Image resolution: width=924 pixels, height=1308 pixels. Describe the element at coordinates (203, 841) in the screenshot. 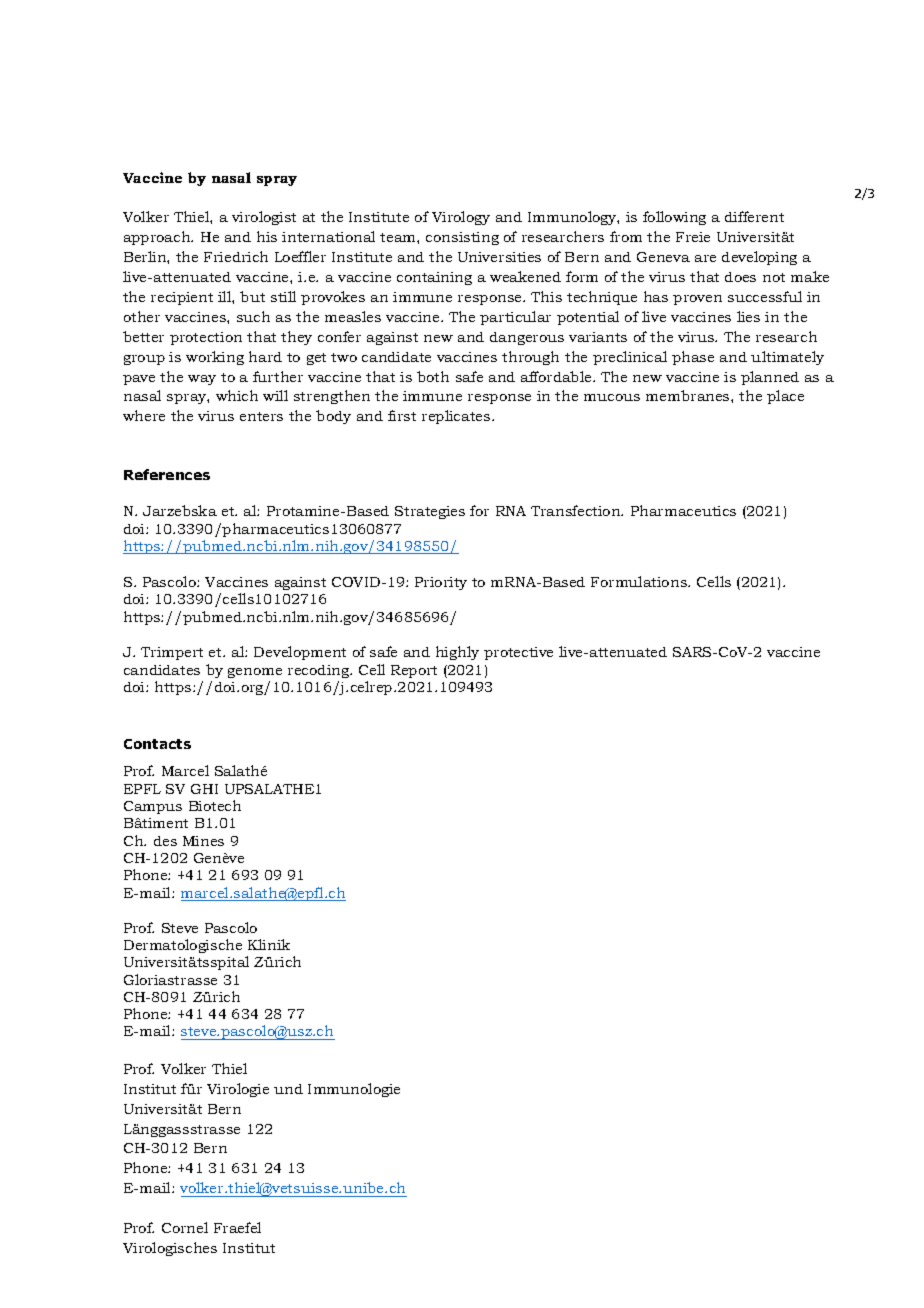

I see `Mines` at that location.
